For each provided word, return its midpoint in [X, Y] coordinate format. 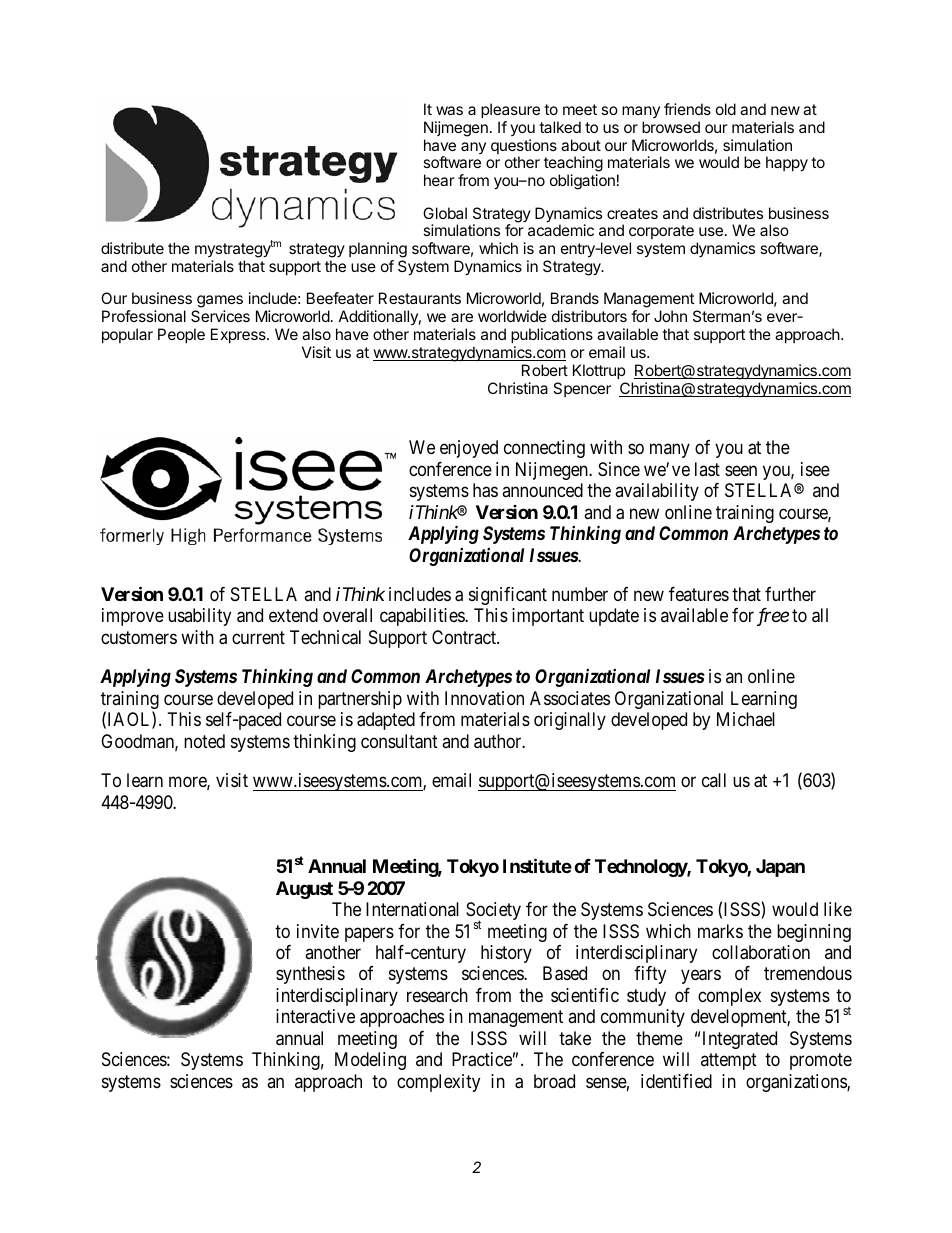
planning [378, 251]
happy [787, 164]
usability [199, 617]
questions [524, 148]
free [773, 617]
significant [508, 596]
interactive [315, 1016]
